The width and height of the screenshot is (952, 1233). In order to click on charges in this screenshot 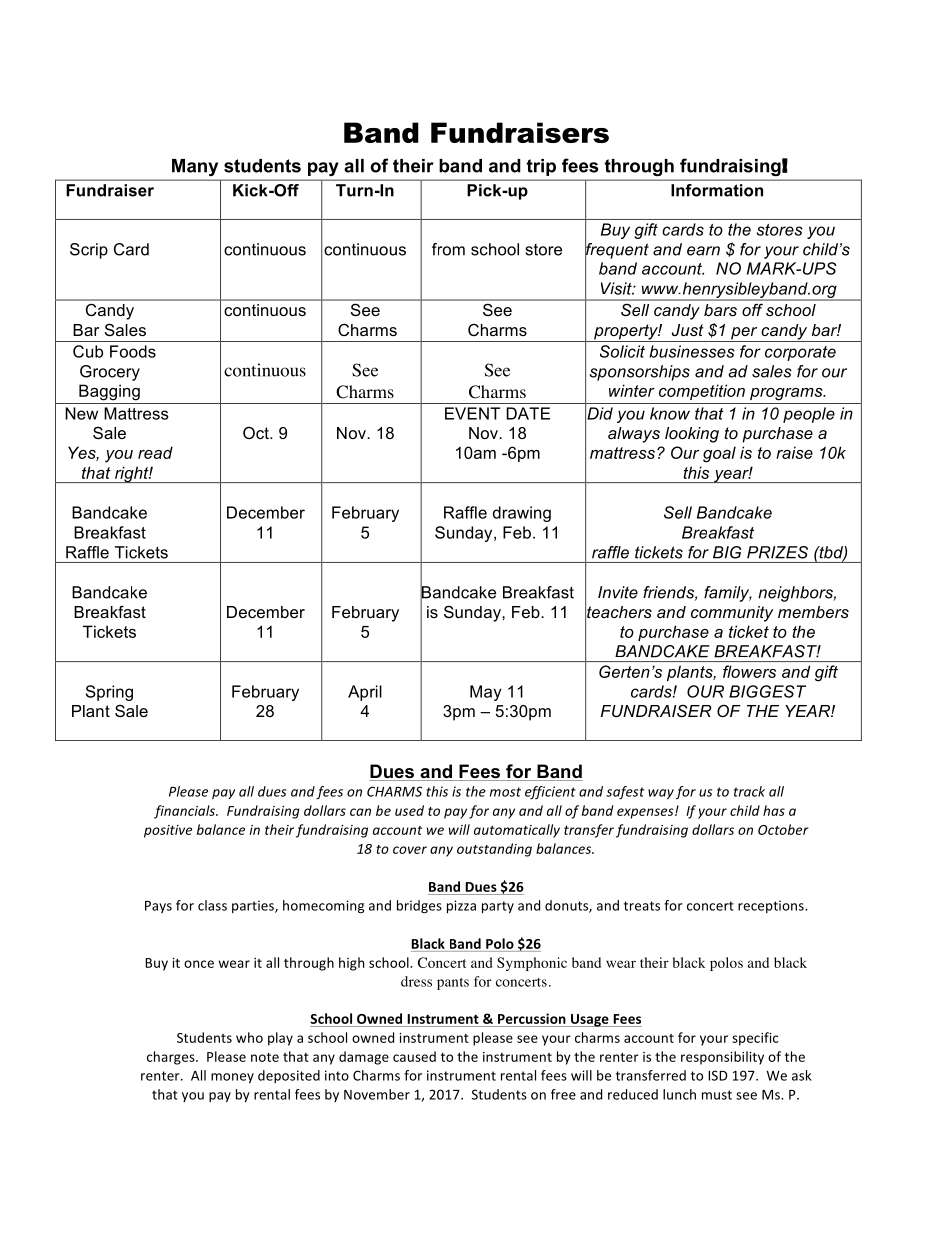, I will do `click(172, 1058)`.
